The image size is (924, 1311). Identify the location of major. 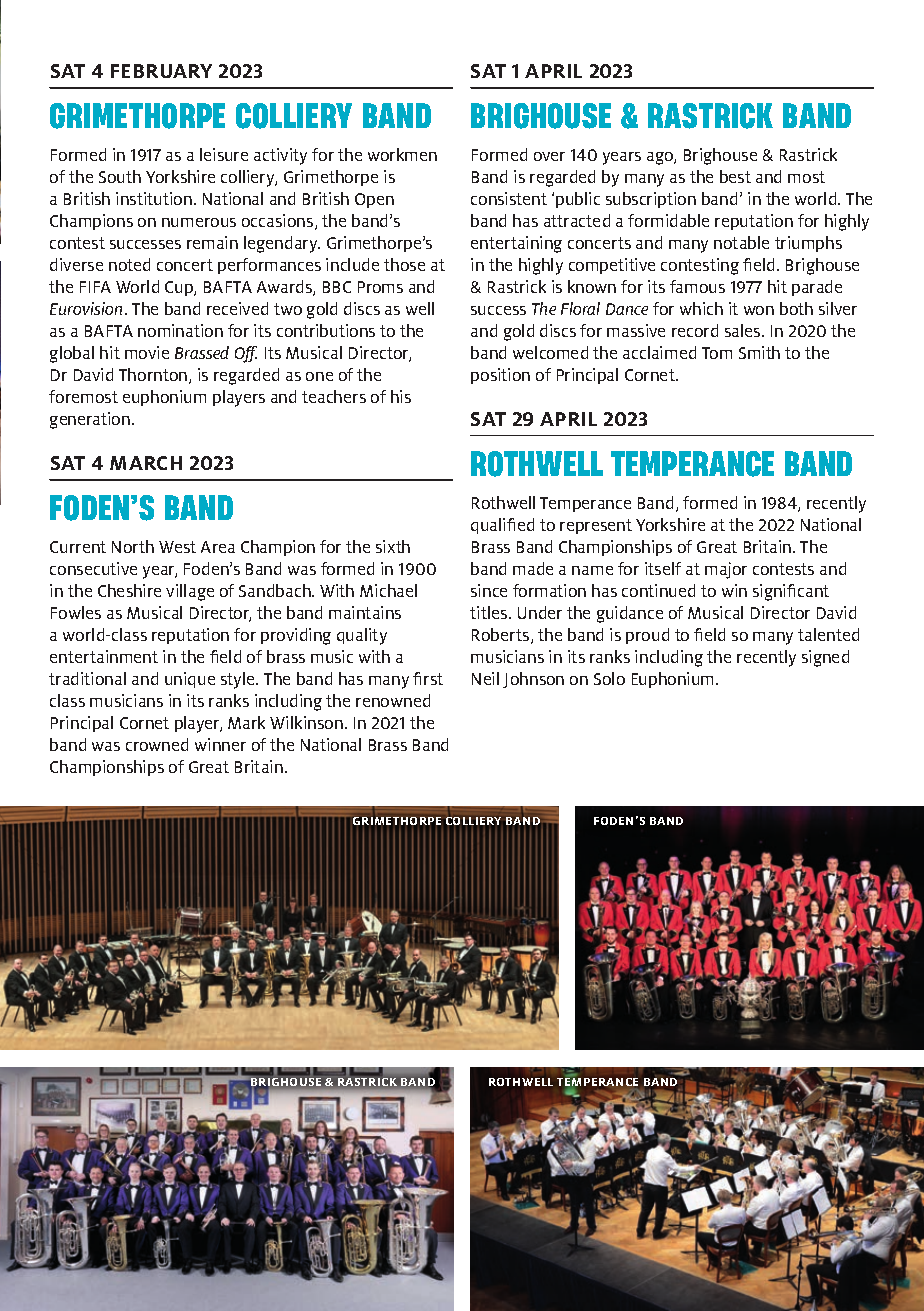
(726, 570).
